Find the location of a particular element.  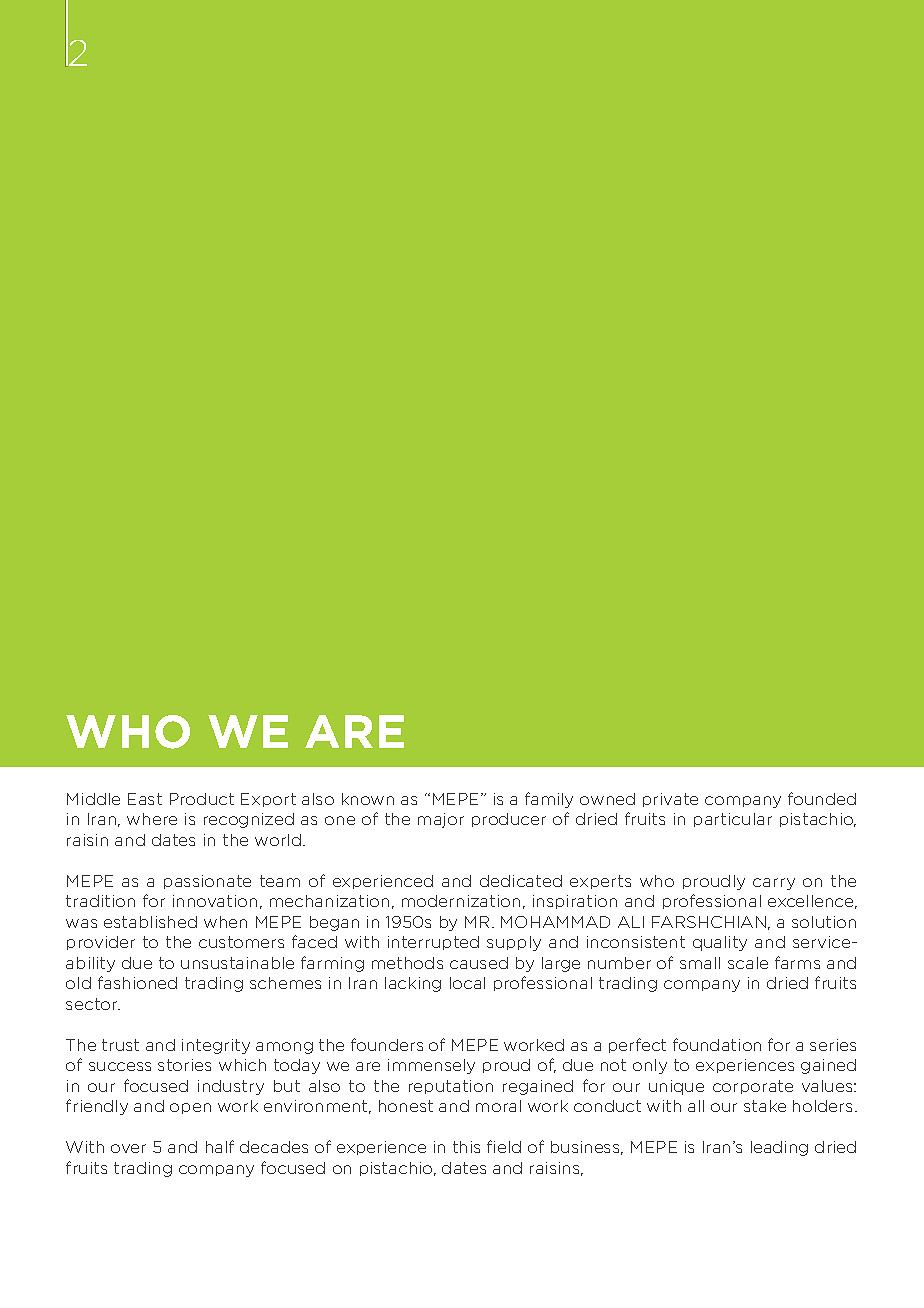

half is located at coordinates (220, 1146).
